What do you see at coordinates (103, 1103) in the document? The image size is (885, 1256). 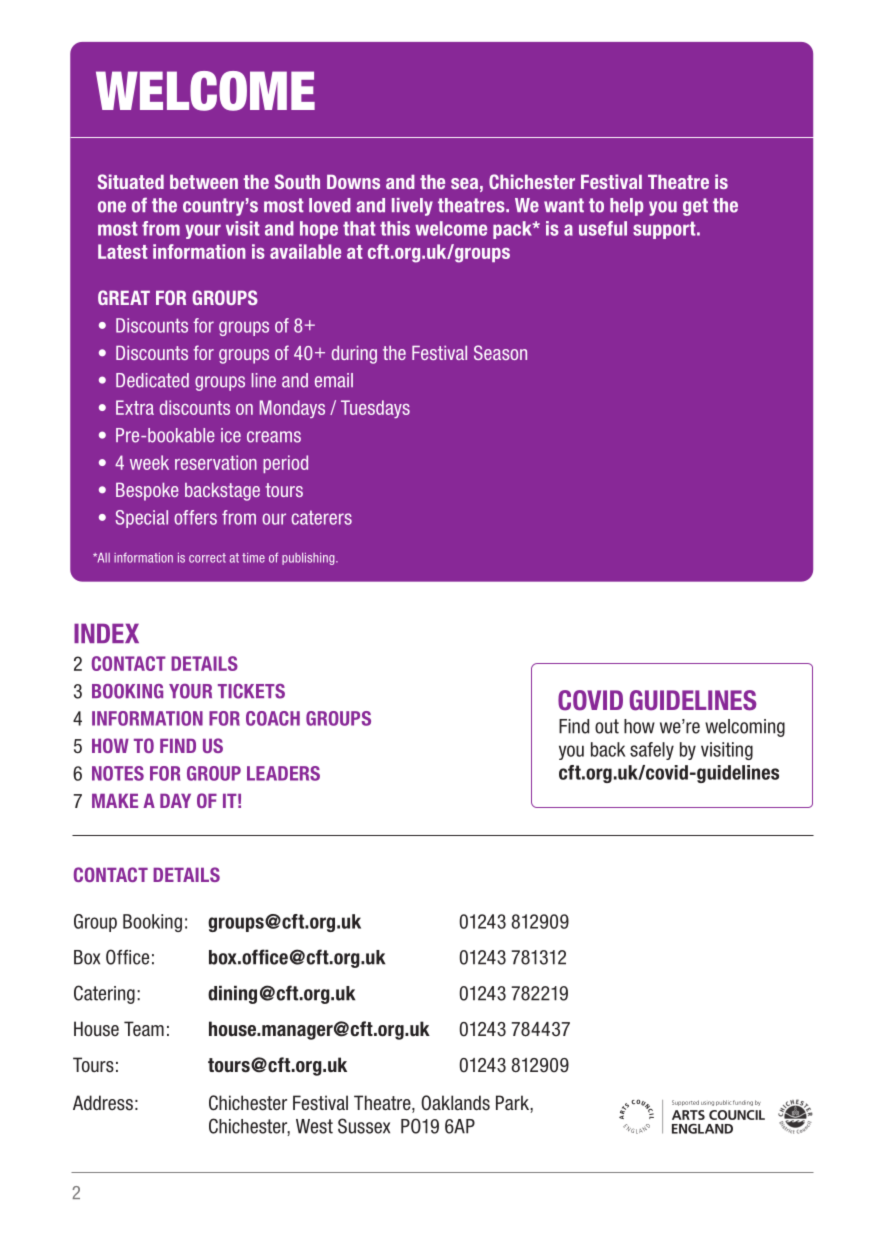 I see `Address` at bounding box center [103, 1103].
